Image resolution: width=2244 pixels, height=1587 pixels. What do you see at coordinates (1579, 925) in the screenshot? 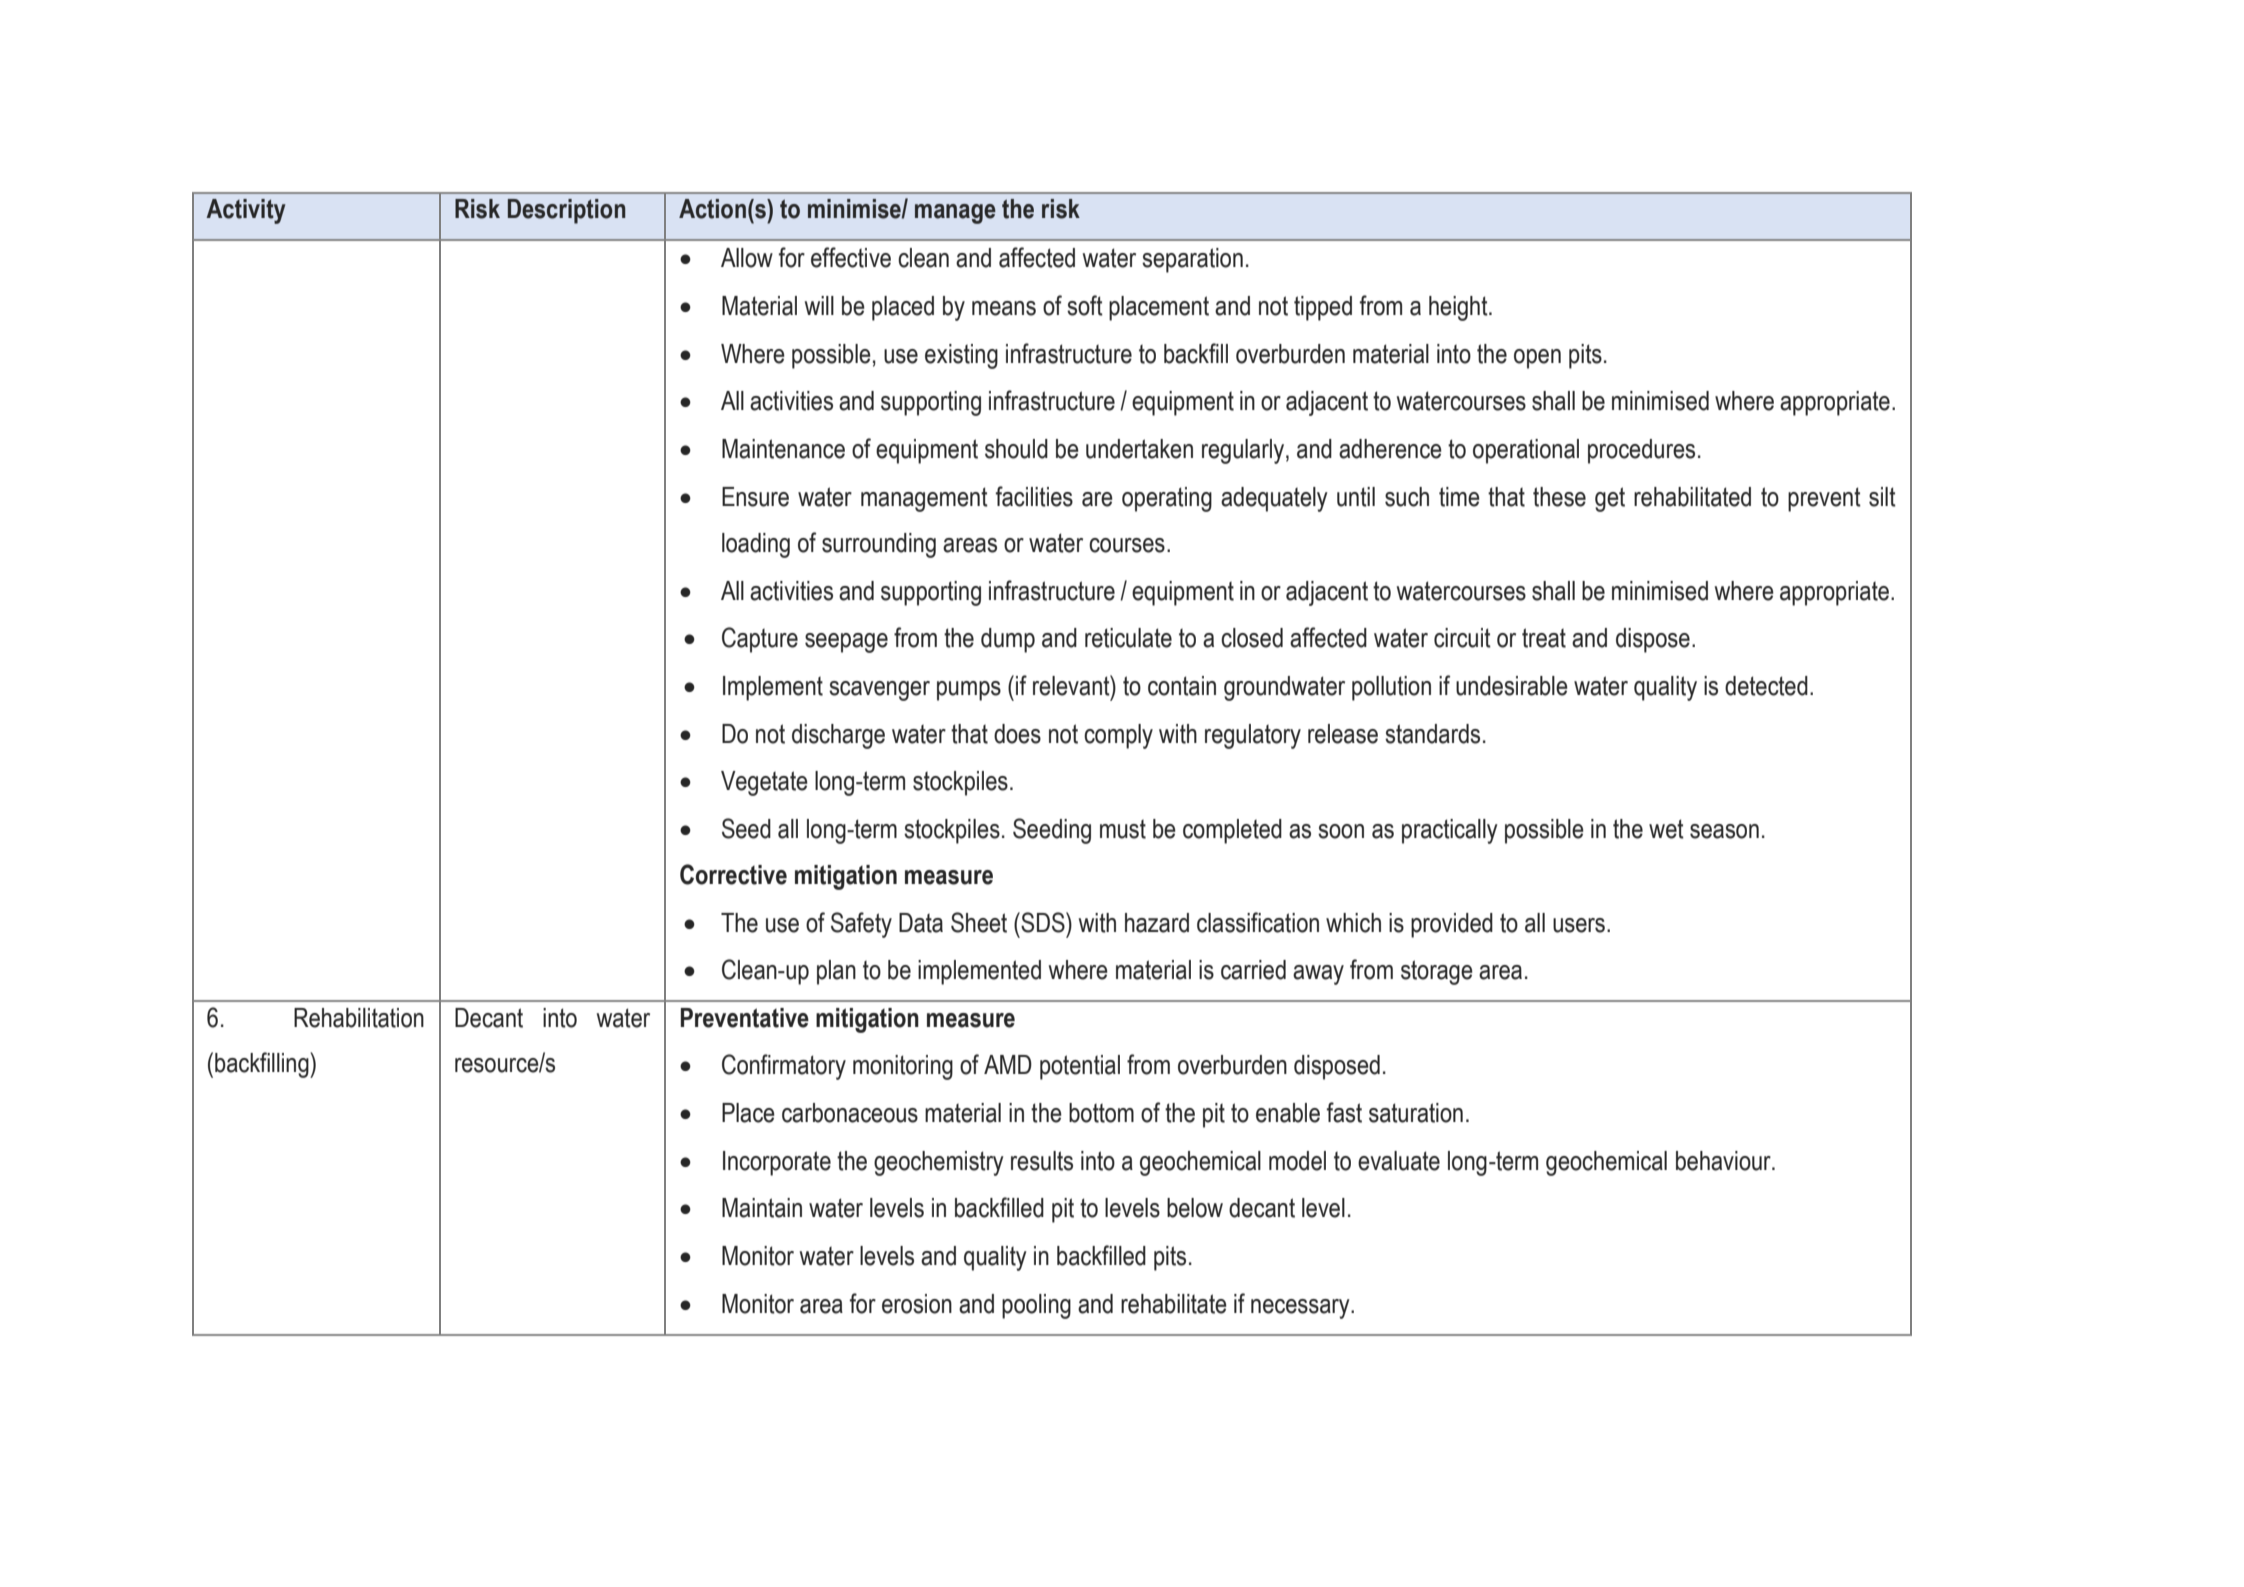
I see `users` at bounding box center [1579, 925].
